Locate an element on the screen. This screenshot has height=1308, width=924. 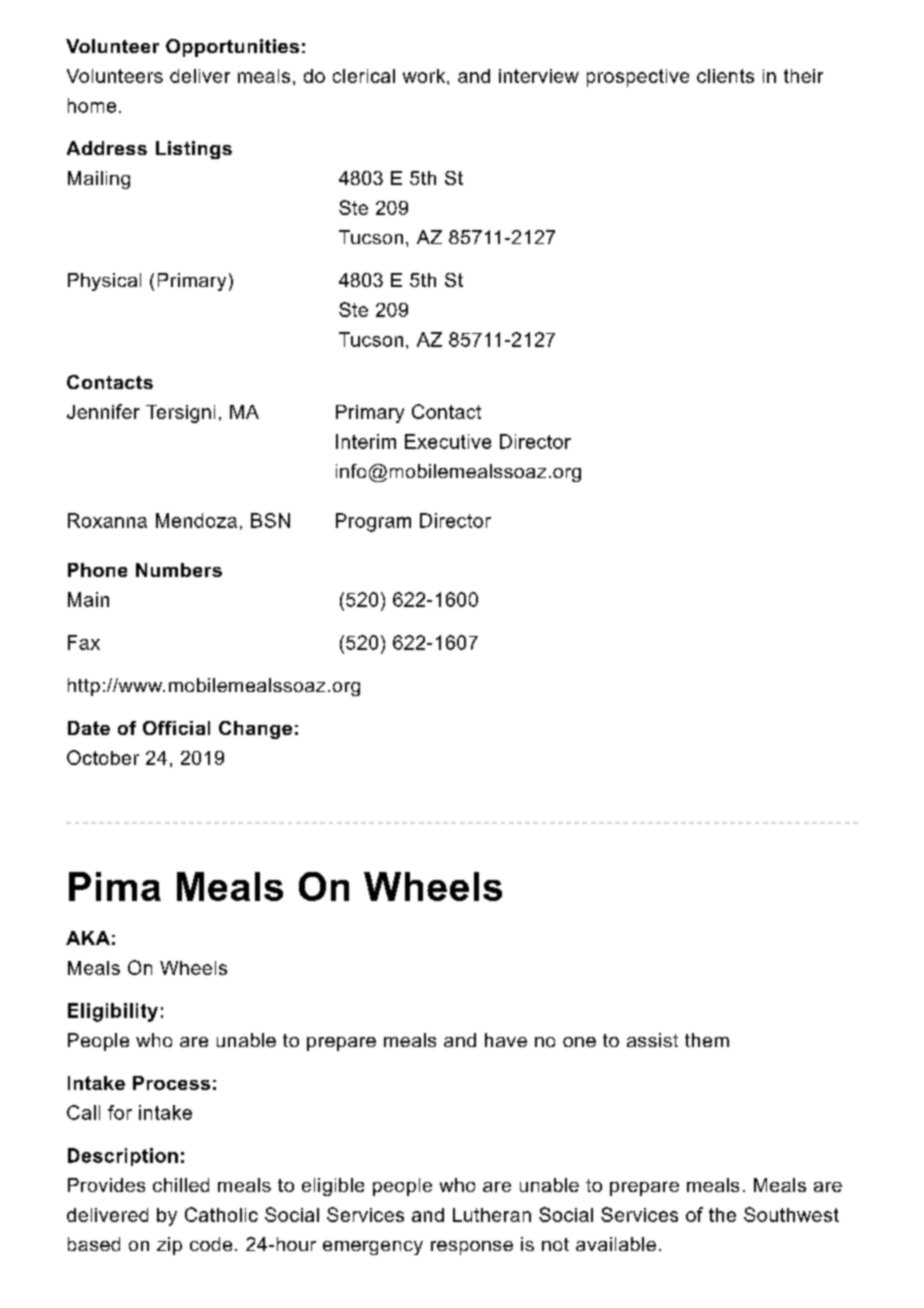
chilled is located at coordinates (181, 1185).
